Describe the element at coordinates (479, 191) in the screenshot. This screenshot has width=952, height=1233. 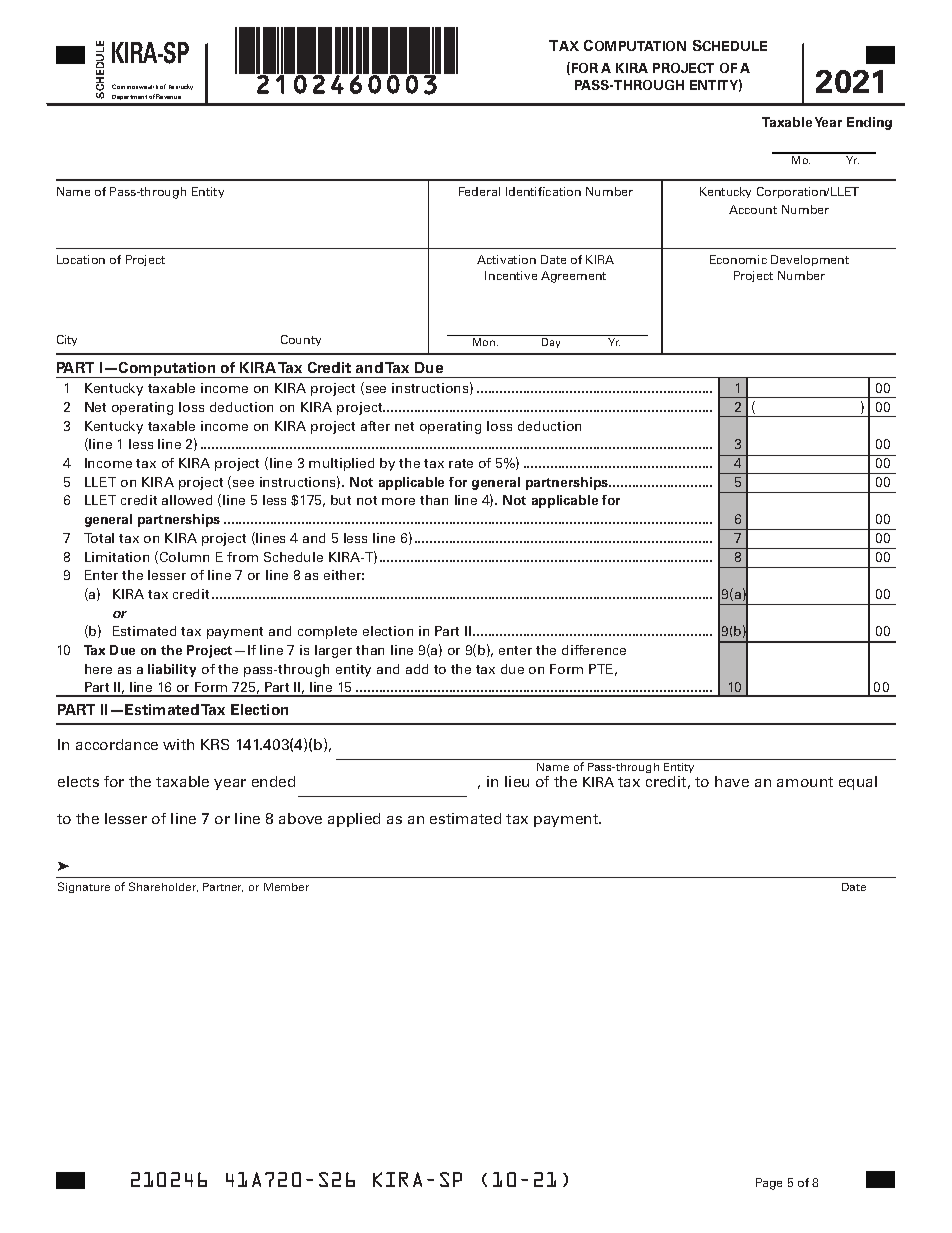
I see `Federal` at that location.
